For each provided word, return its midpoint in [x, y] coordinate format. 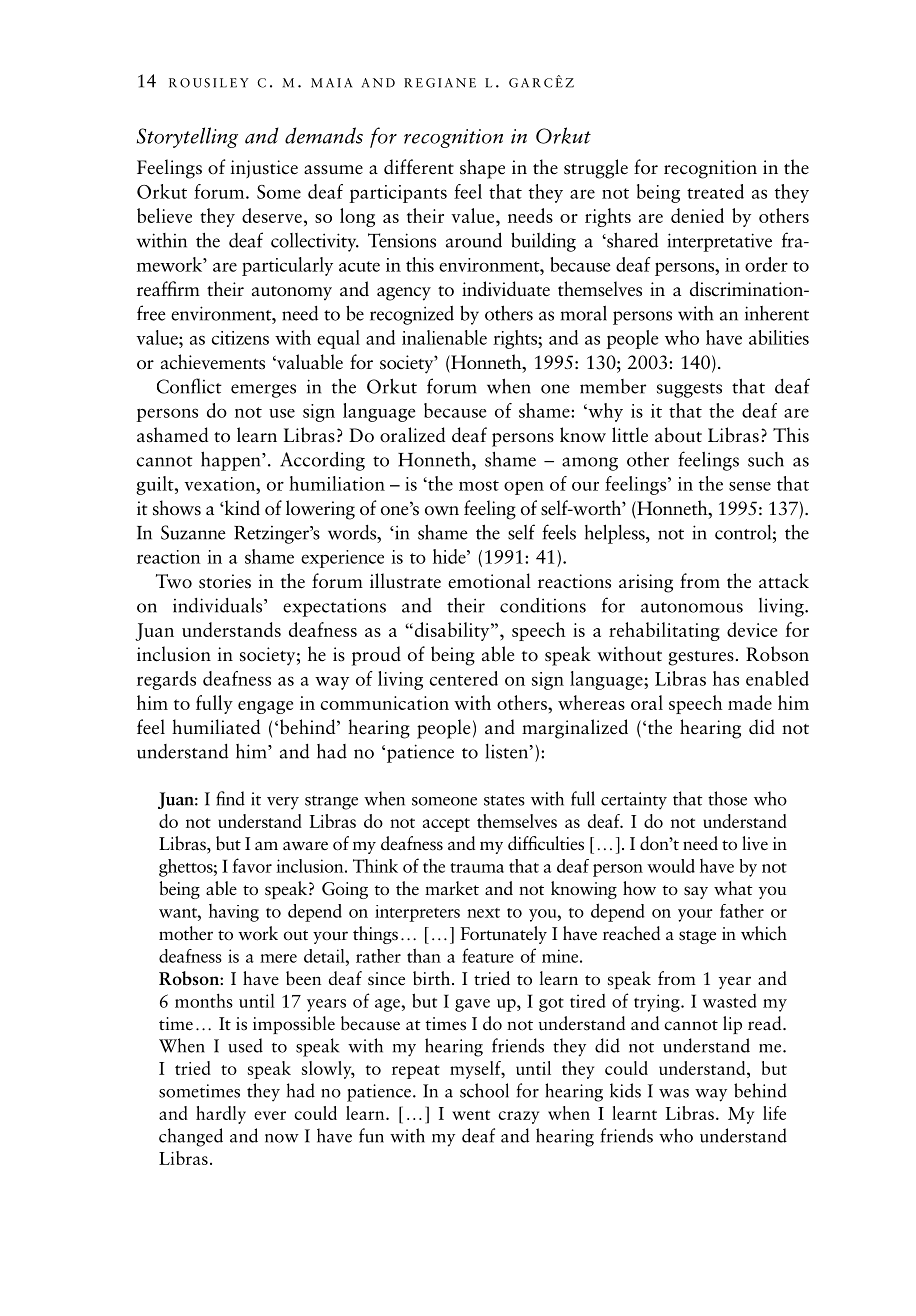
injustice [264, 169]
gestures [701, 658]
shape [482, 169]
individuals [219, 605]
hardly [221, 1115]
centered [463, 678]
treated [715, 191]
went [471, 1115]
